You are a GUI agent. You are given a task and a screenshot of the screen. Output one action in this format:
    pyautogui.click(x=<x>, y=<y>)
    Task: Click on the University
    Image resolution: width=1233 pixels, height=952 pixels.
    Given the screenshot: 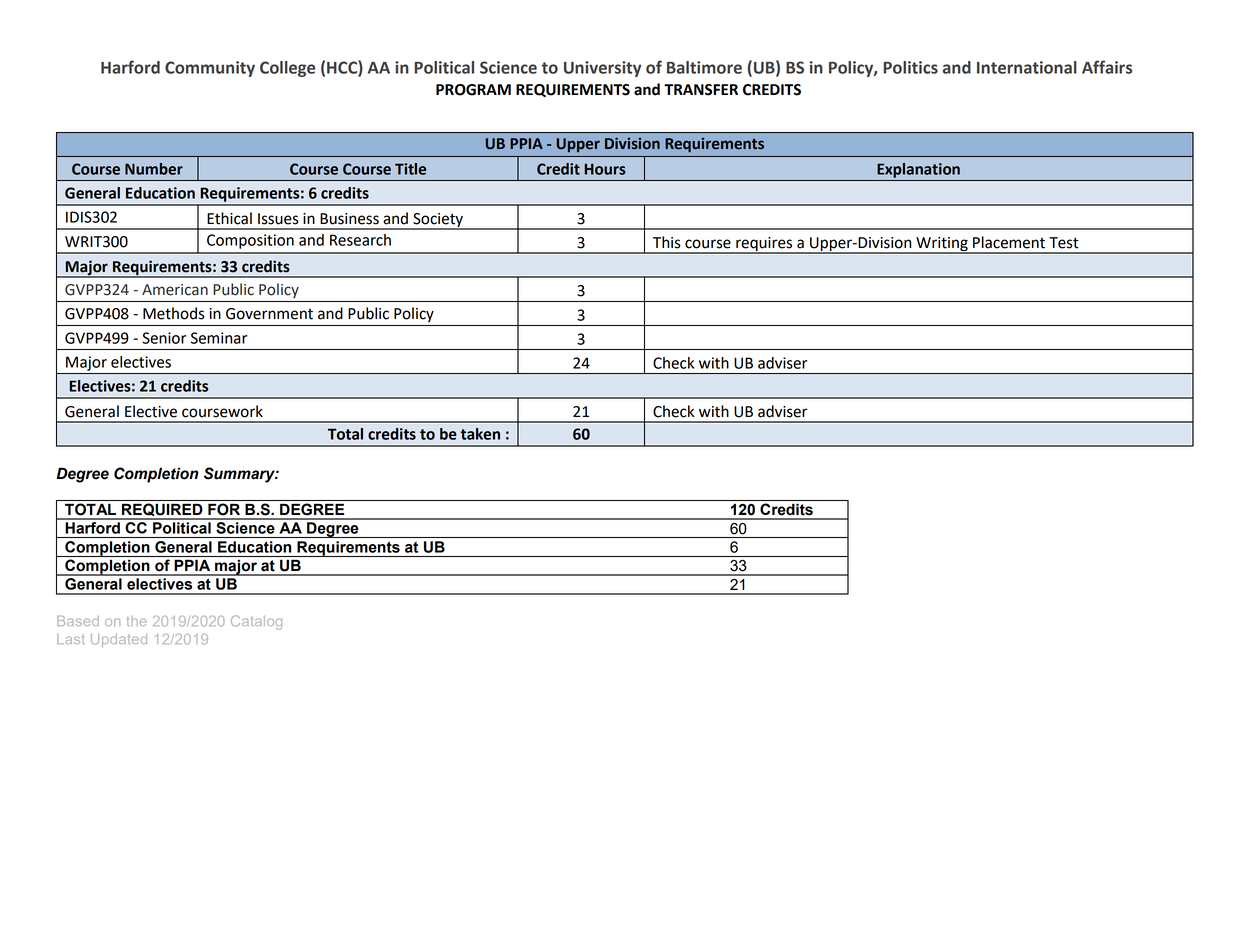 What is the action you would take?
    pyautogui.click(x=603, y=69)
